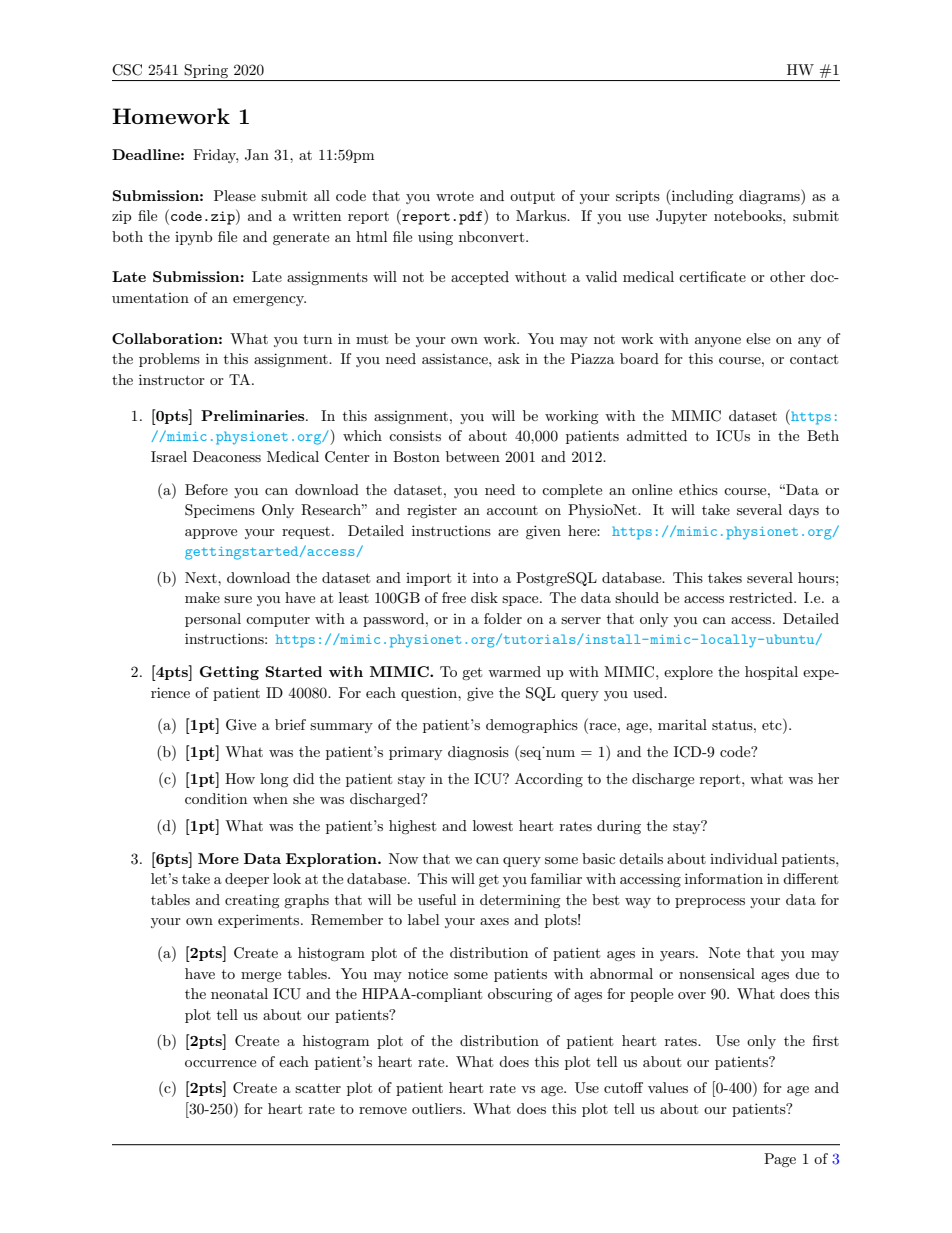 The width and height of the screenshot is (952, 1233). What do you see at coordinates (220, 1063) in the screenshot?
I see `occurrence` at bounding box center [220, 1063].
